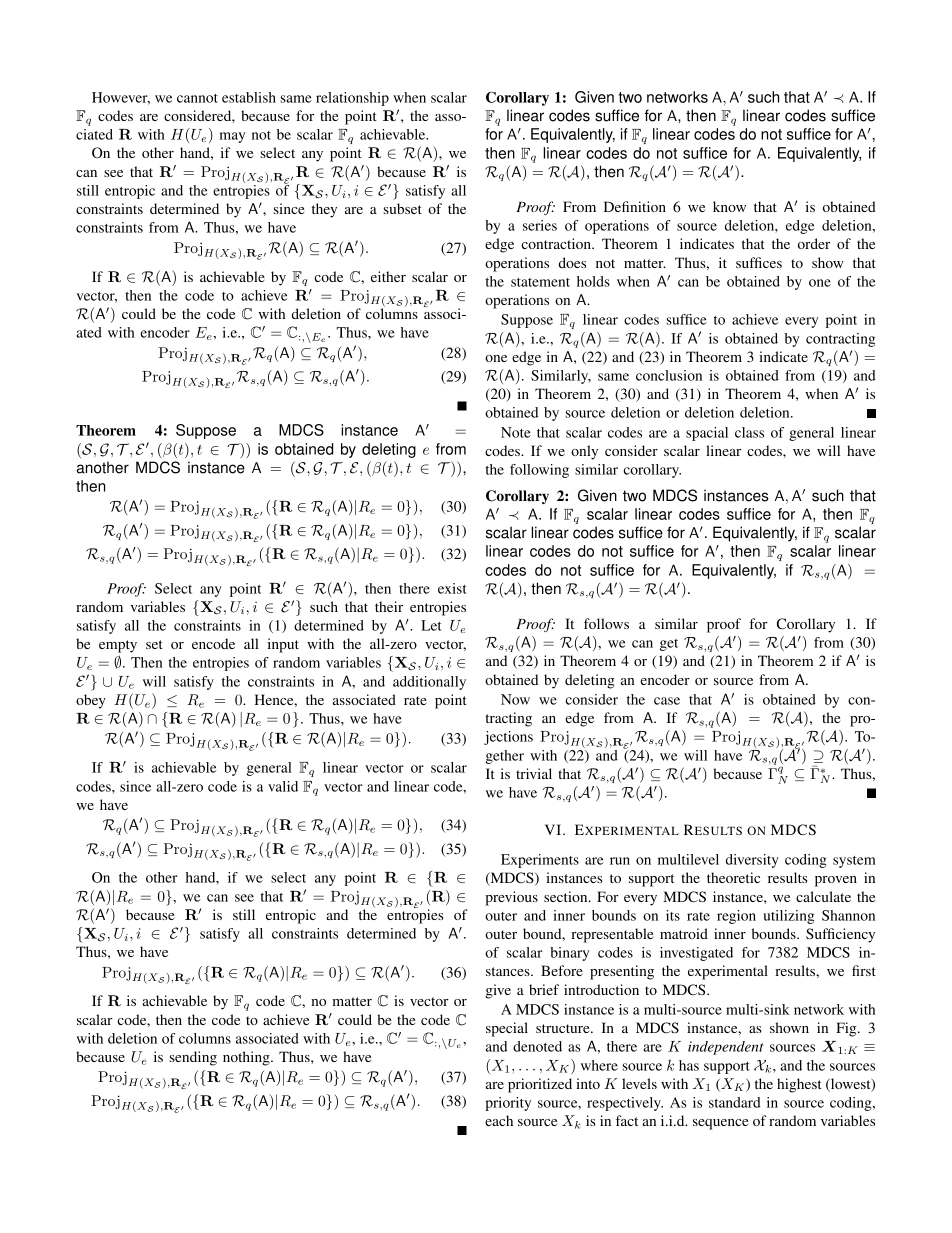 The width and height of the screenshot is (952, 1233). I want to click on priority, so click(508, 1104).
